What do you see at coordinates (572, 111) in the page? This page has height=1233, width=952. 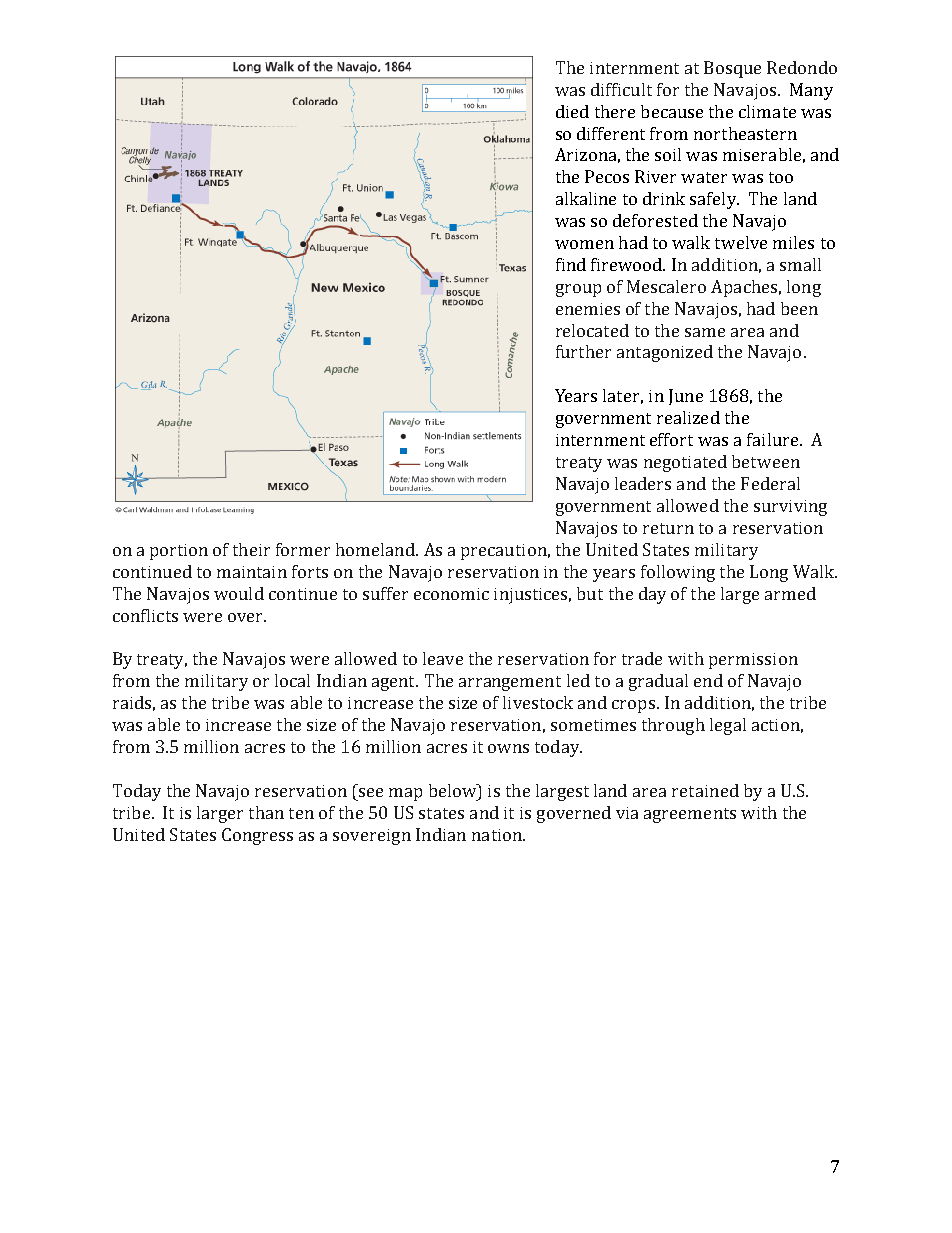 I see `died` at bounding box center [572, 111].
